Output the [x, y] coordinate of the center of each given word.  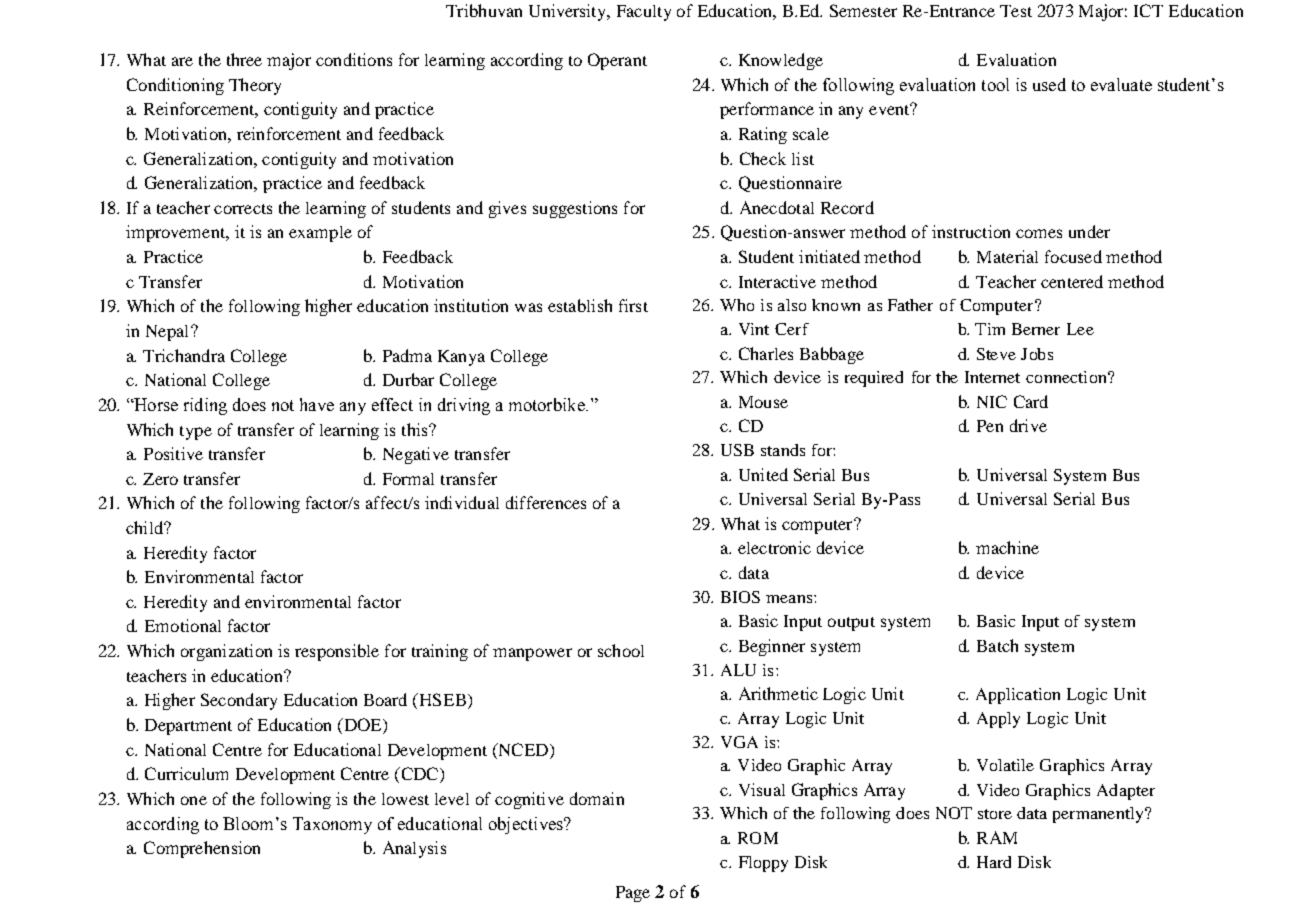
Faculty [644, 13]
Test [1016, 11]
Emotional [183, 625]
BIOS [740, 597]
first [633, 305]
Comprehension [202, 849]
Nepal [169, 333]
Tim [990, 329]
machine [1007, 547]
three [244, 59]
